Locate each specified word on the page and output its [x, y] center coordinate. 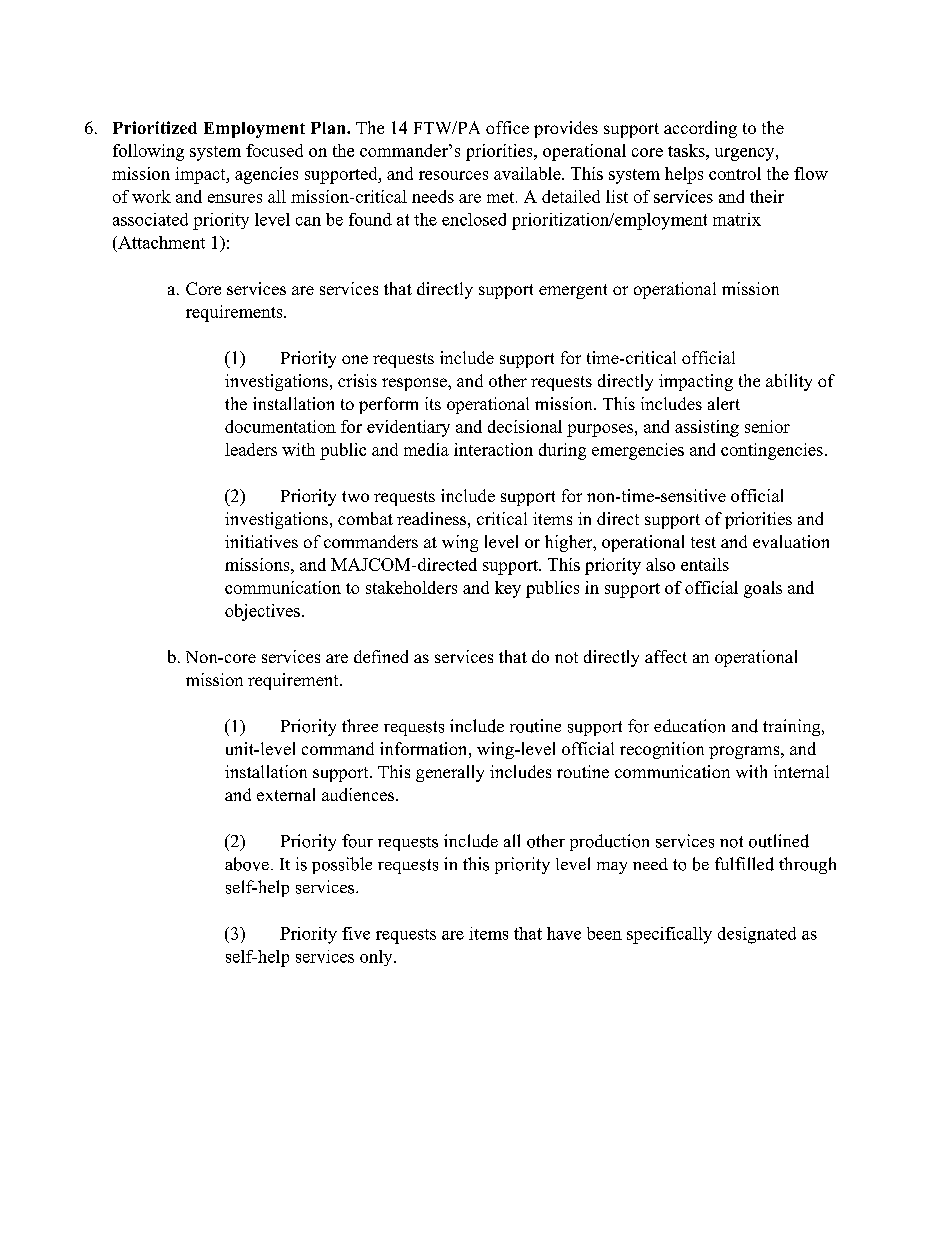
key [508, 589]
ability [789, 382]
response [415, 384]
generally [450, 773]
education [689, 726]
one [355, 359]
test [703, 542]
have [564, 933]
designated [757, 935]
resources [453, 175]
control [735, 173]
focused [274, 150]
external [286, 794]
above [247, 864]
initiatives [261, 541]
